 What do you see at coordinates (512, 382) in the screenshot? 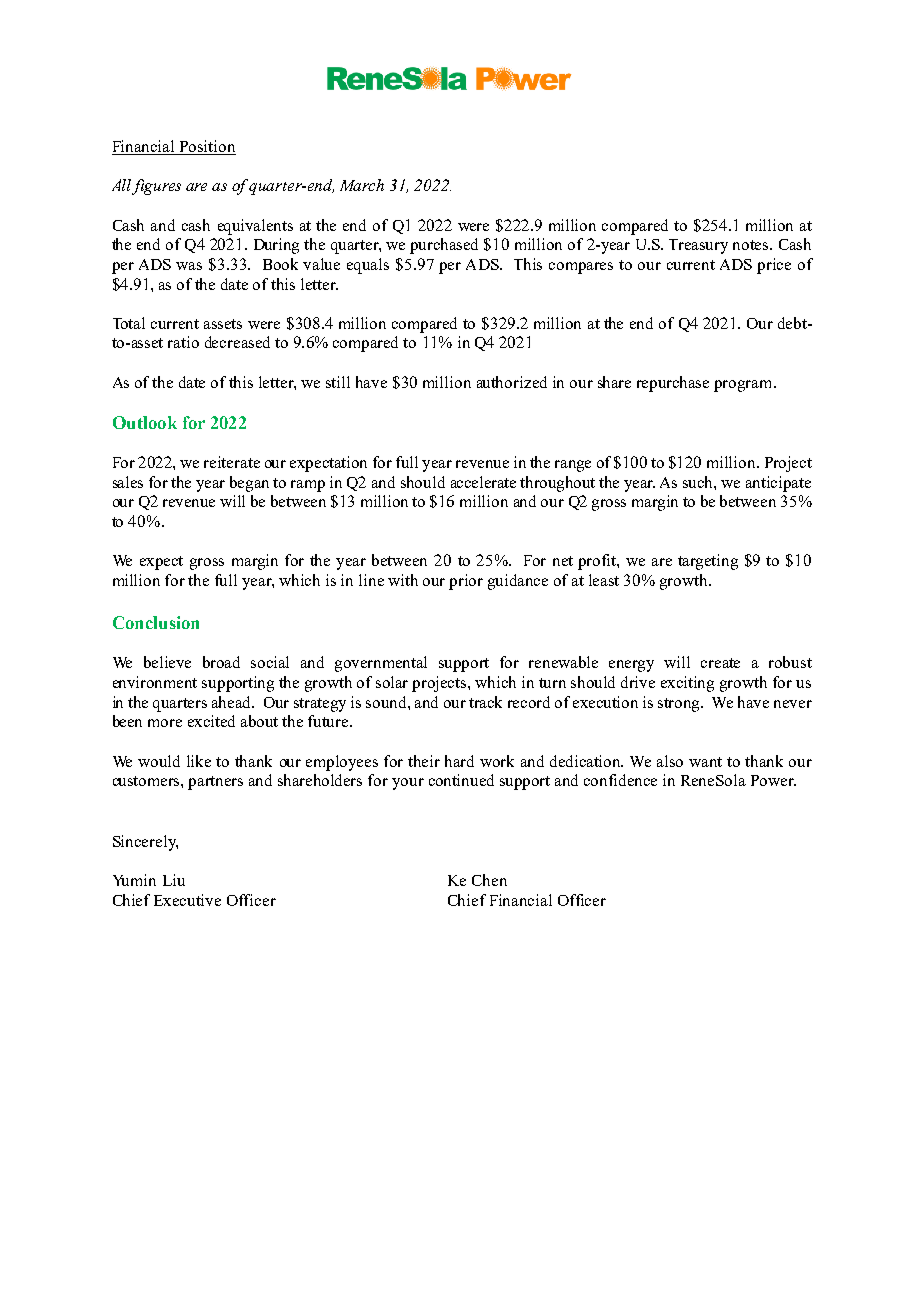
I see `authorized` at bounding box center [512, 382].
